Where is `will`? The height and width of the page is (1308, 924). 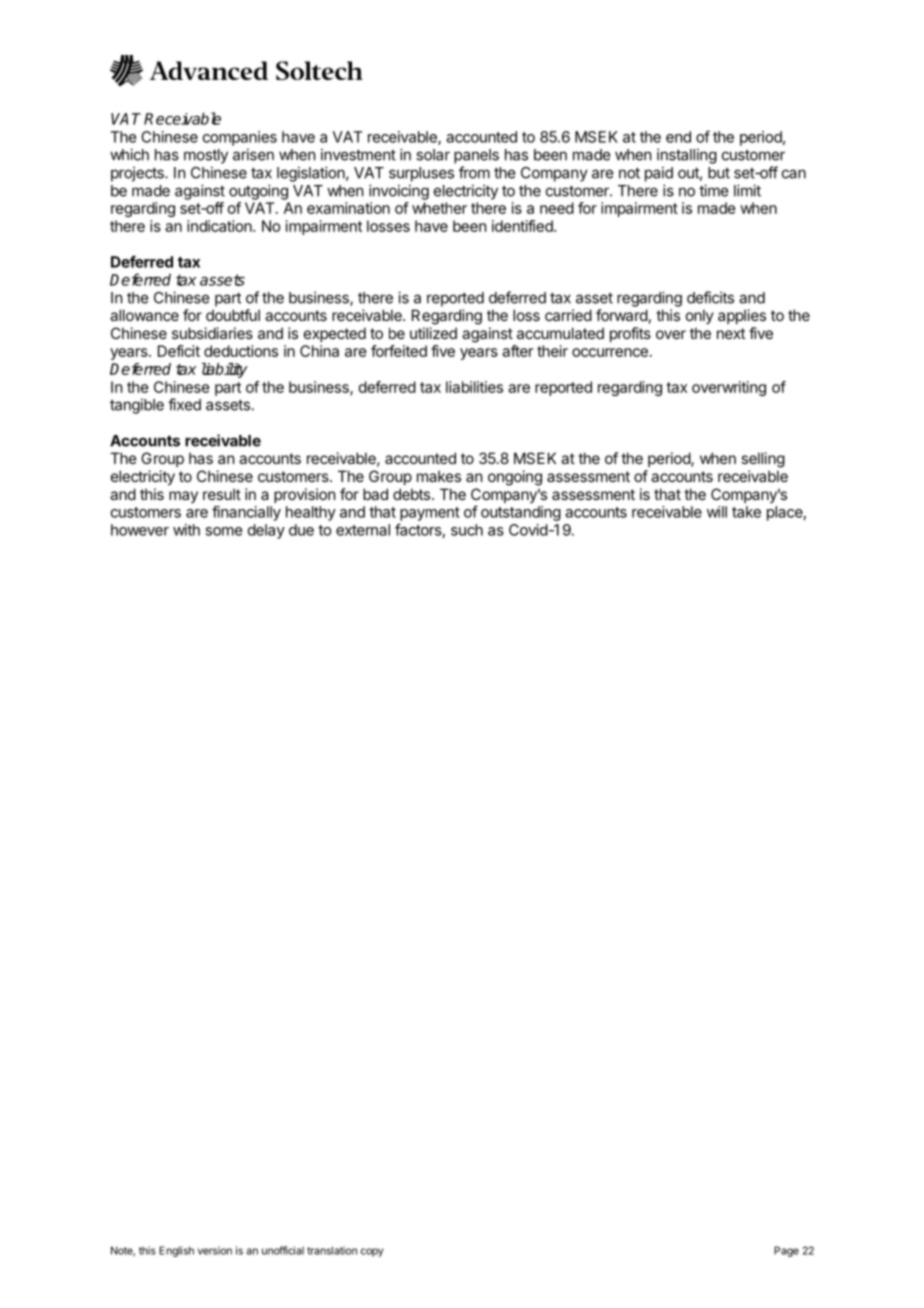 will is located at coordinates (717, 512).
